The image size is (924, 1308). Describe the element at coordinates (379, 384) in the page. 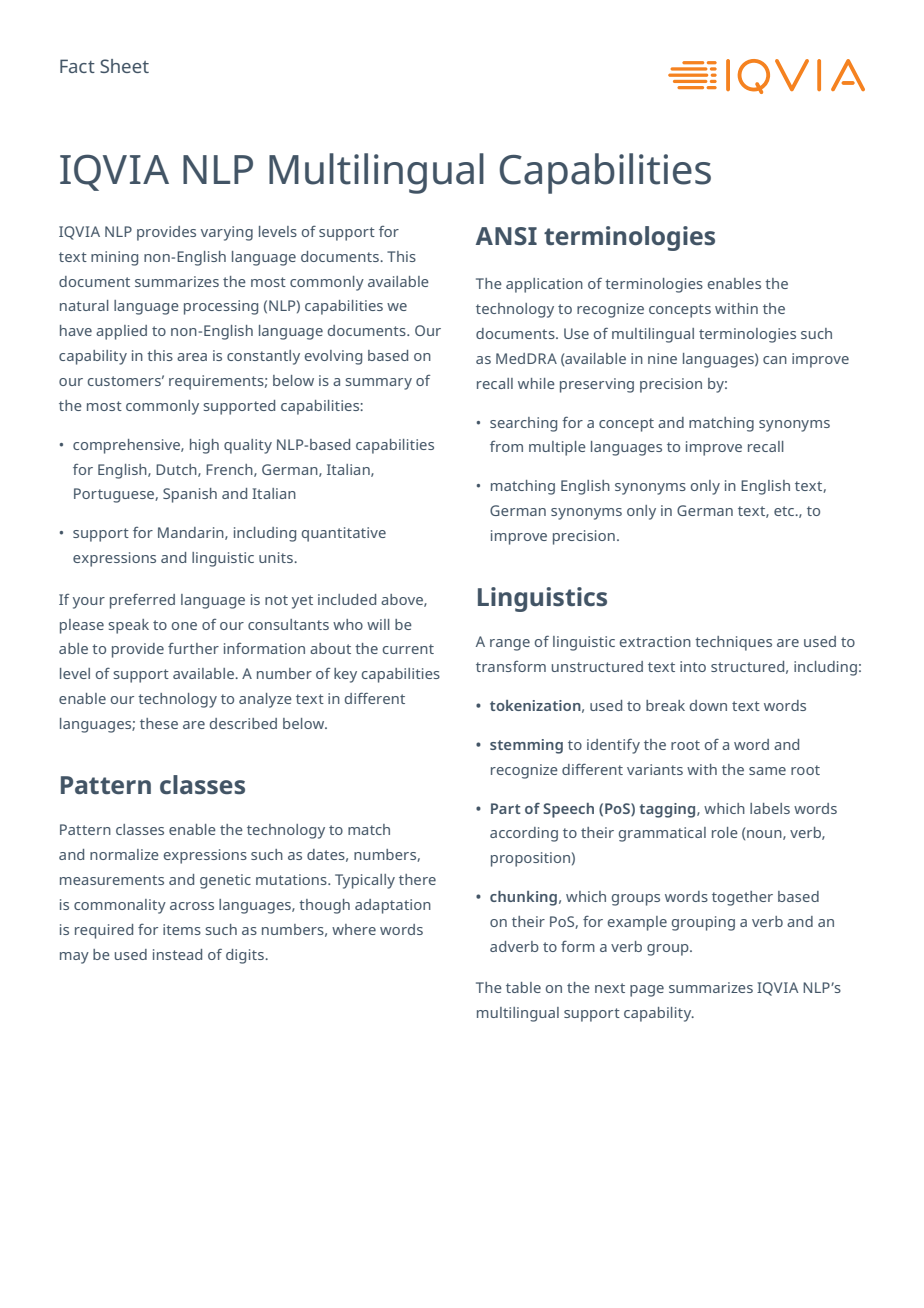

I see `summary` at that location.
